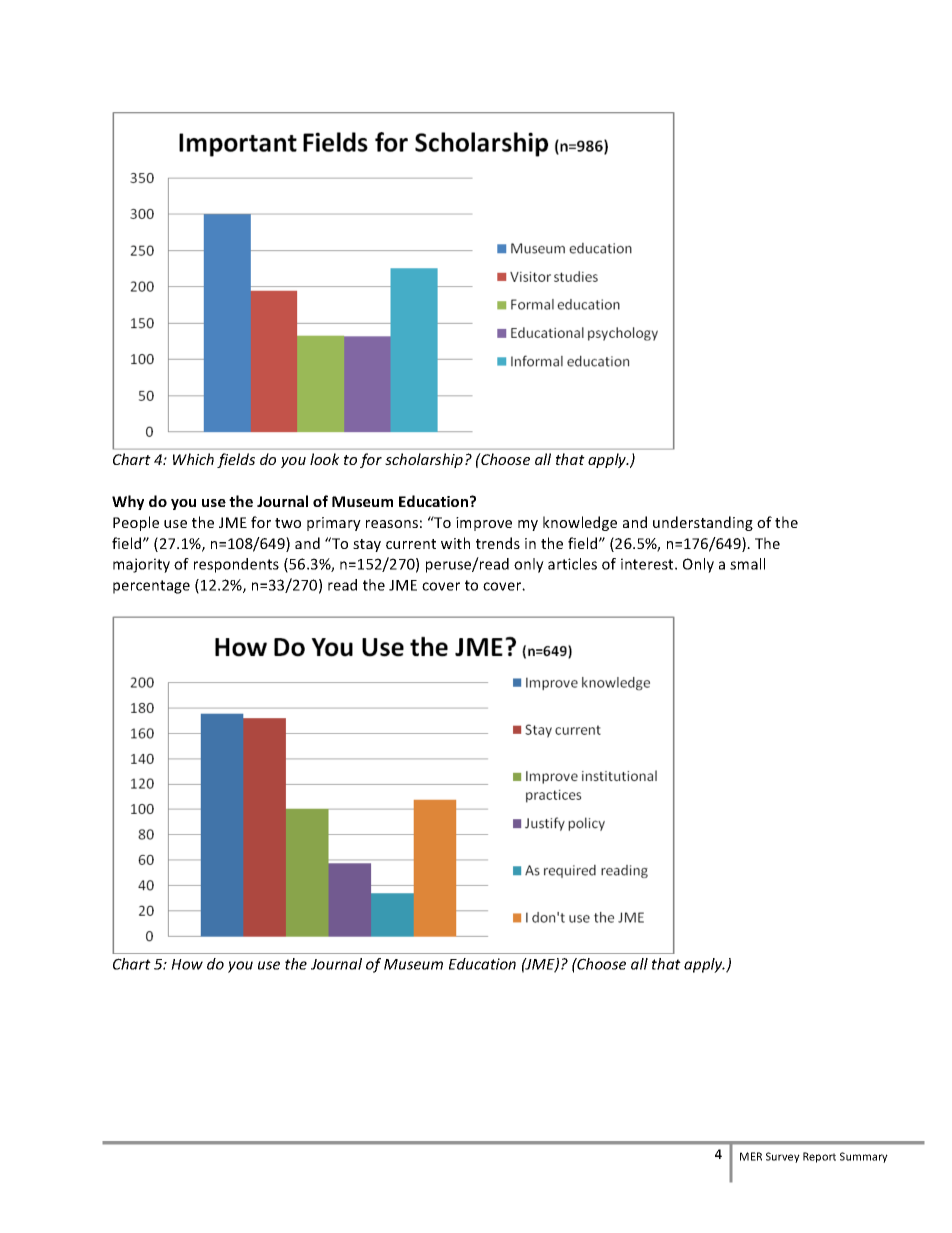  I want to click on Which, so click(193, 459).
